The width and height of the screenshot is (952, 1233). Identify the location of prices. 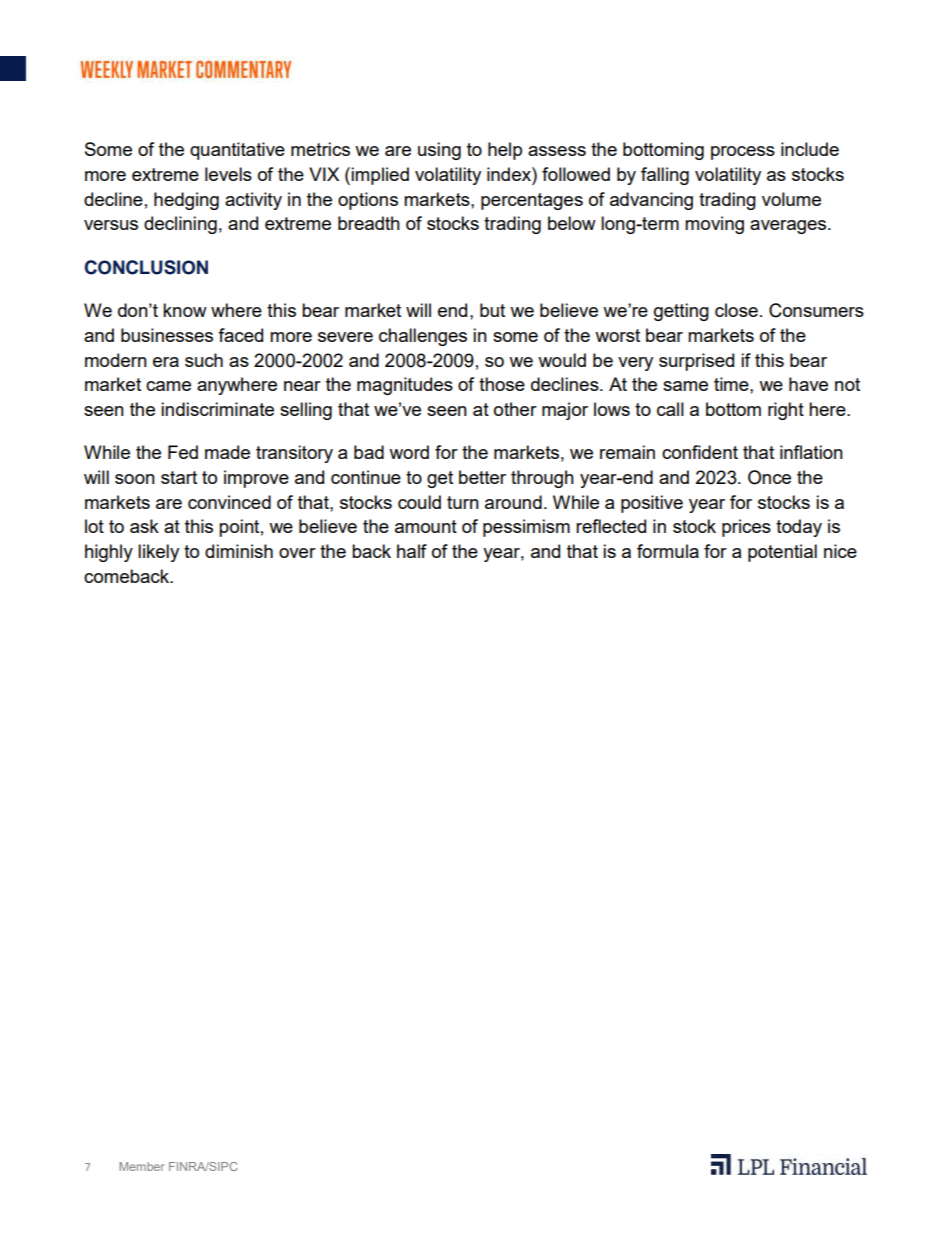
(746, 528).
